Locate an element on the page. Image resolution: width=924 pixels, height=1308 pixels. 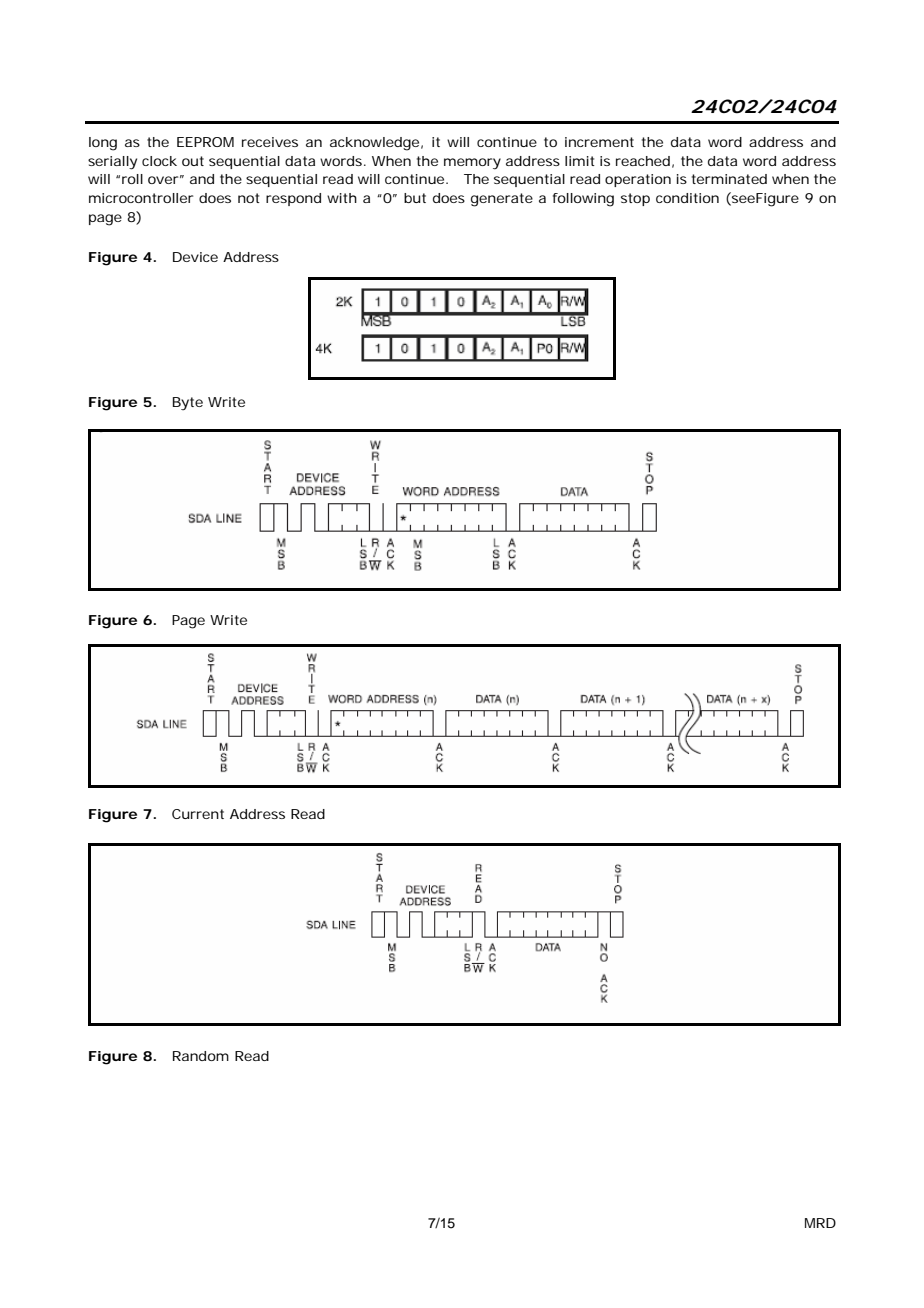
Random is located at coordinates (201, 1056).
